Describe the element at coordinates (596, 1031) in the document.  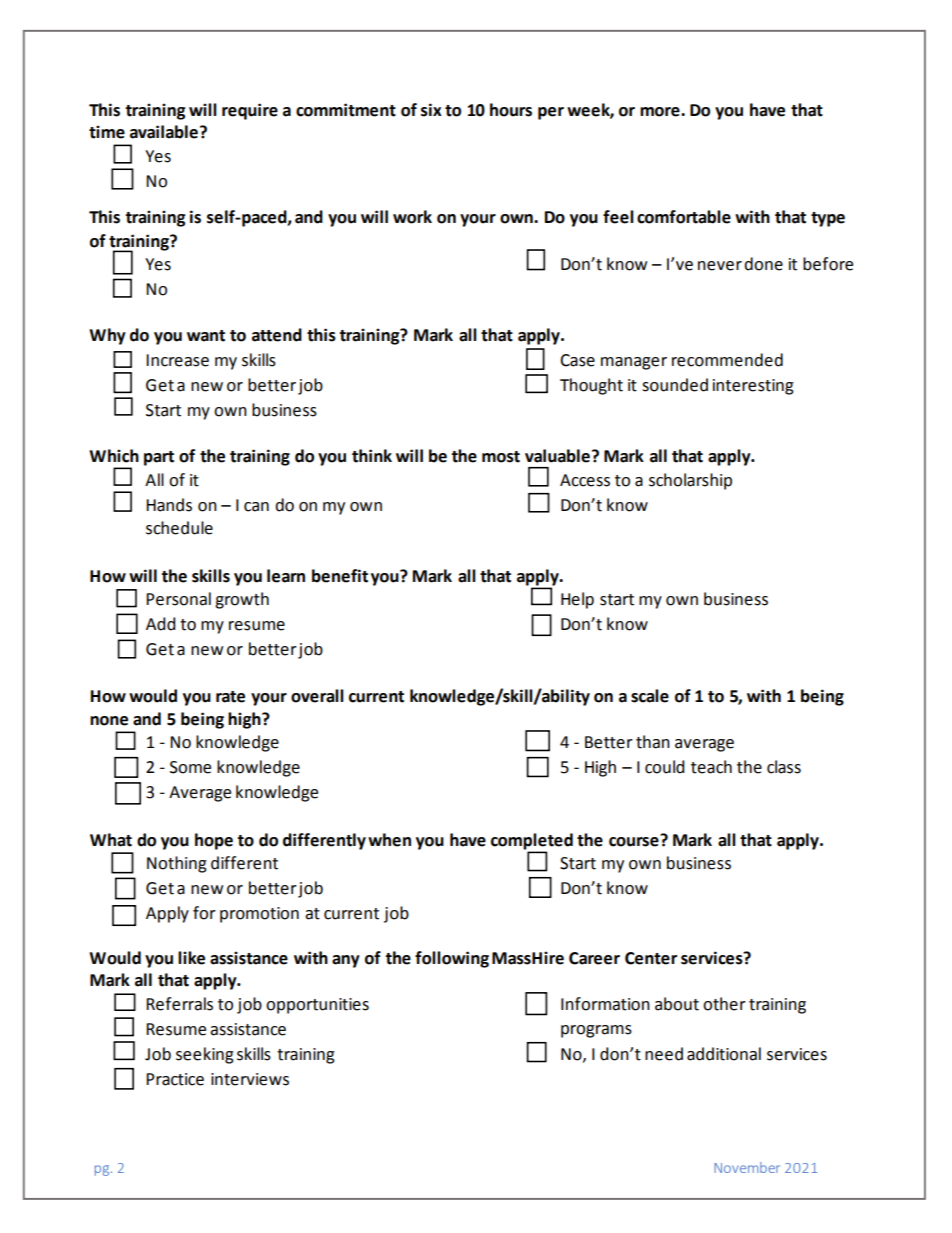
I see `programs` at that location.
